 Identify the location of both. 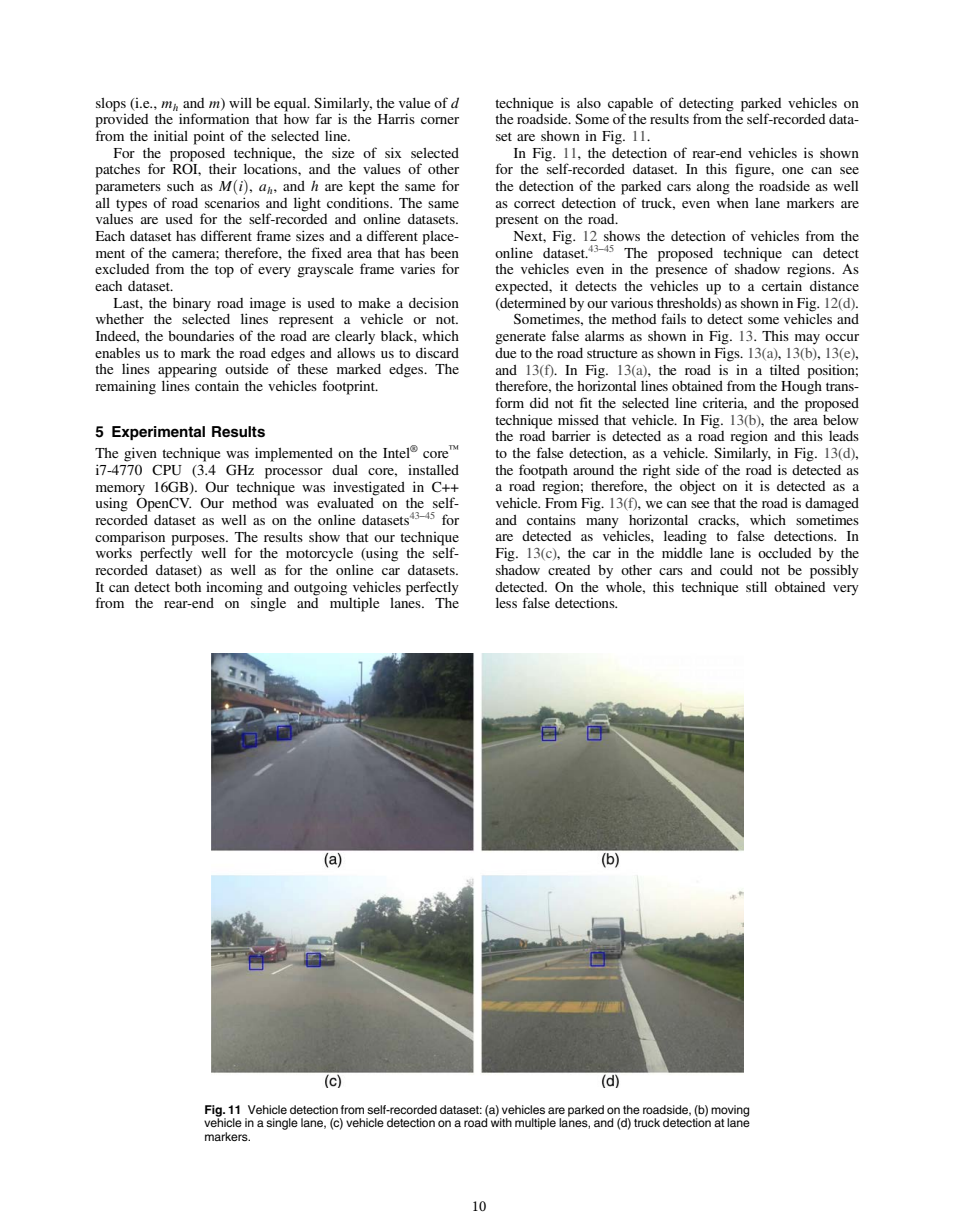
(188, 587).
